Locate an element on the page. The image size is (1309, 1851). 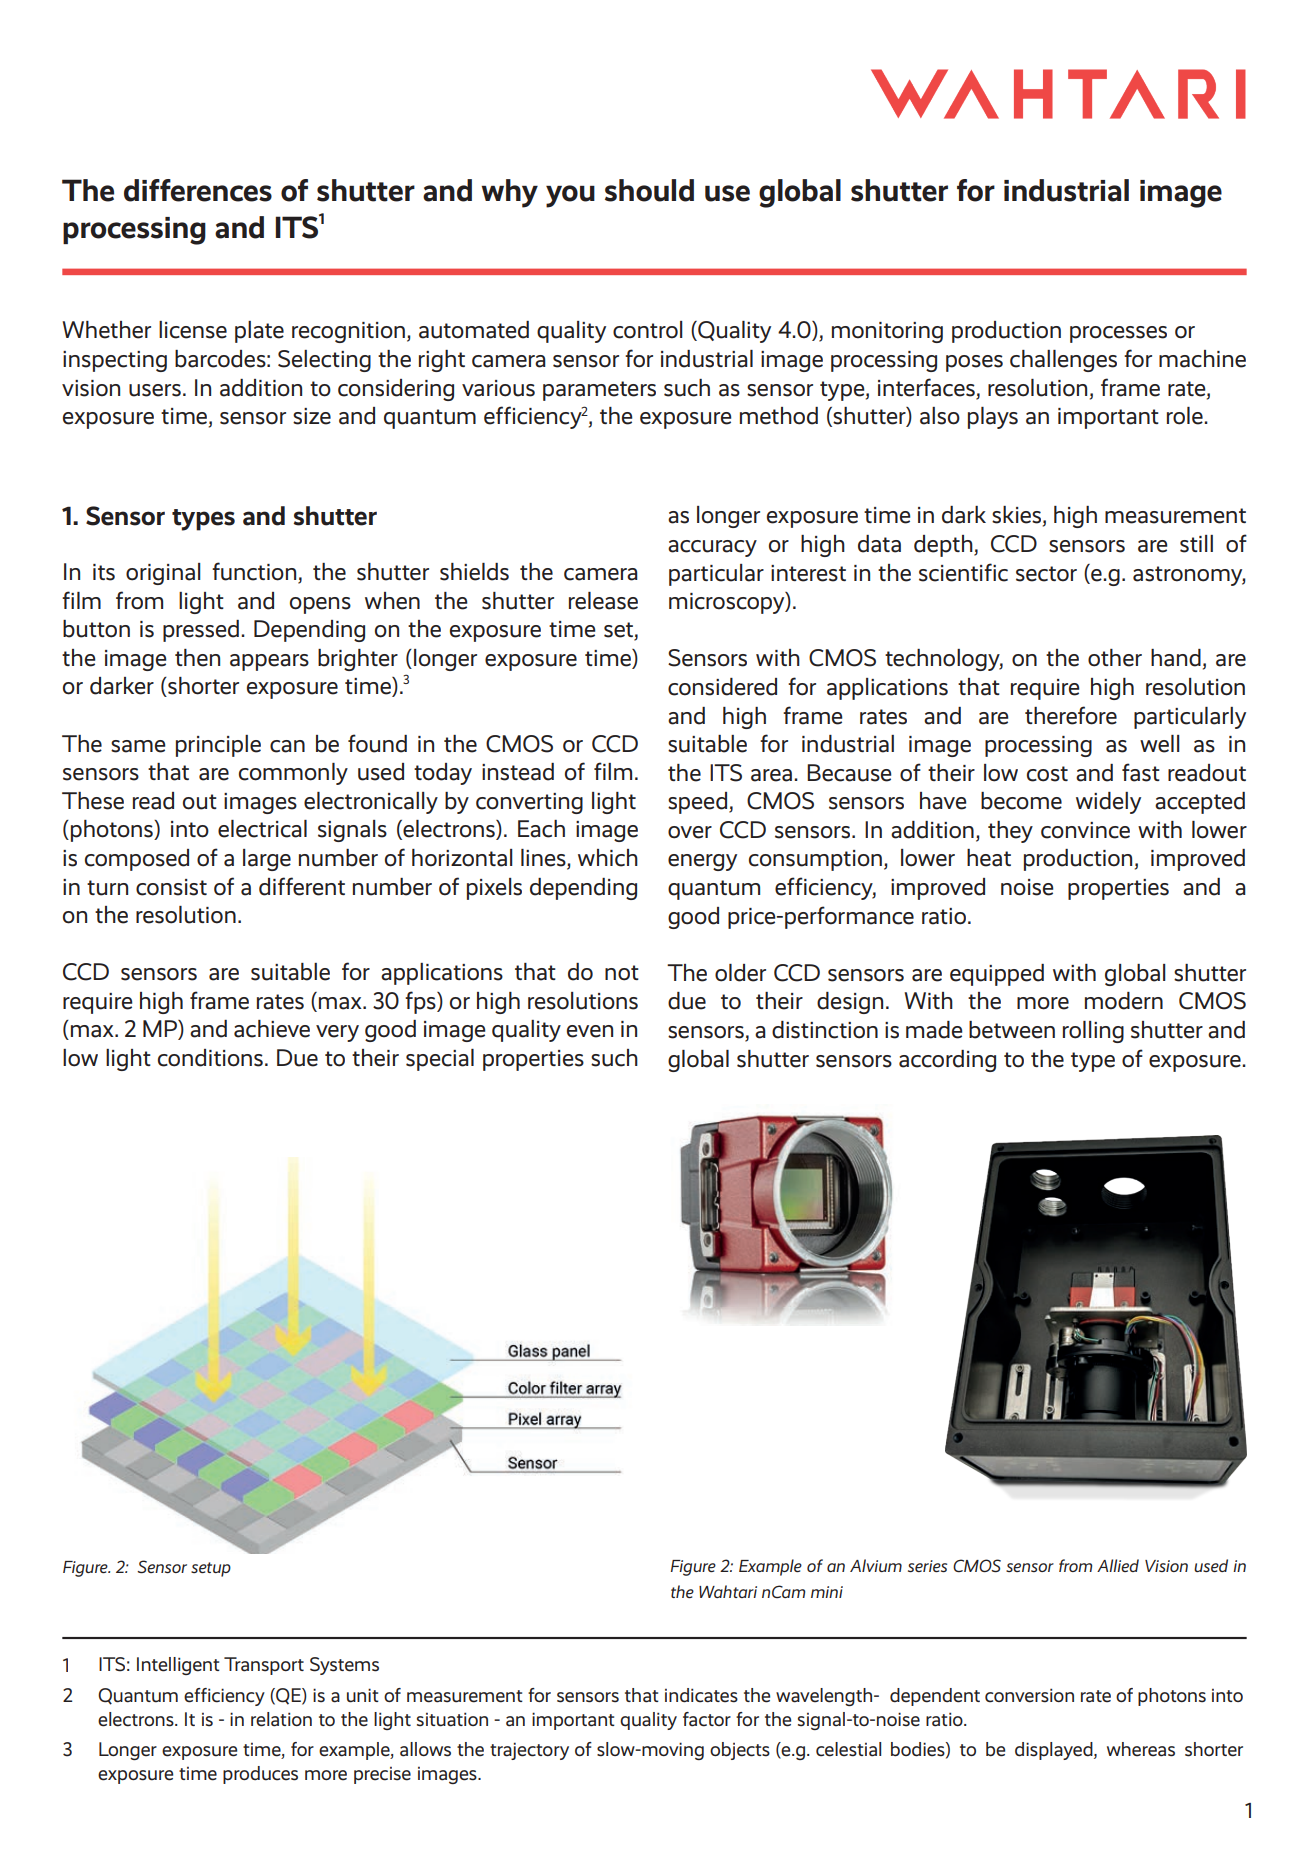
conditions is located at coordinates (210, 1058).
